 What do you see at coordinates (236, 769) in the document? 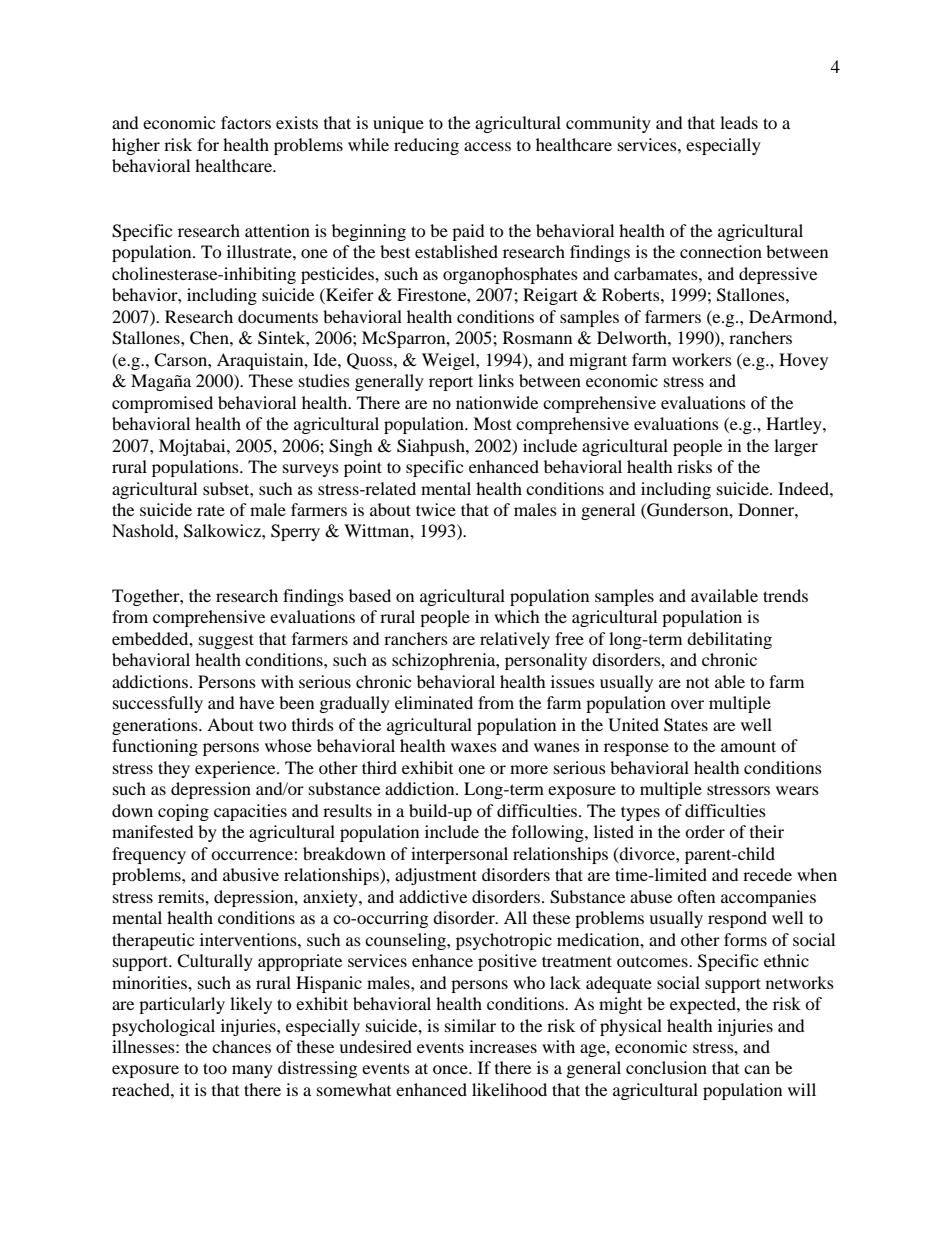
I see `experience` at bounding box center [236, 769].
